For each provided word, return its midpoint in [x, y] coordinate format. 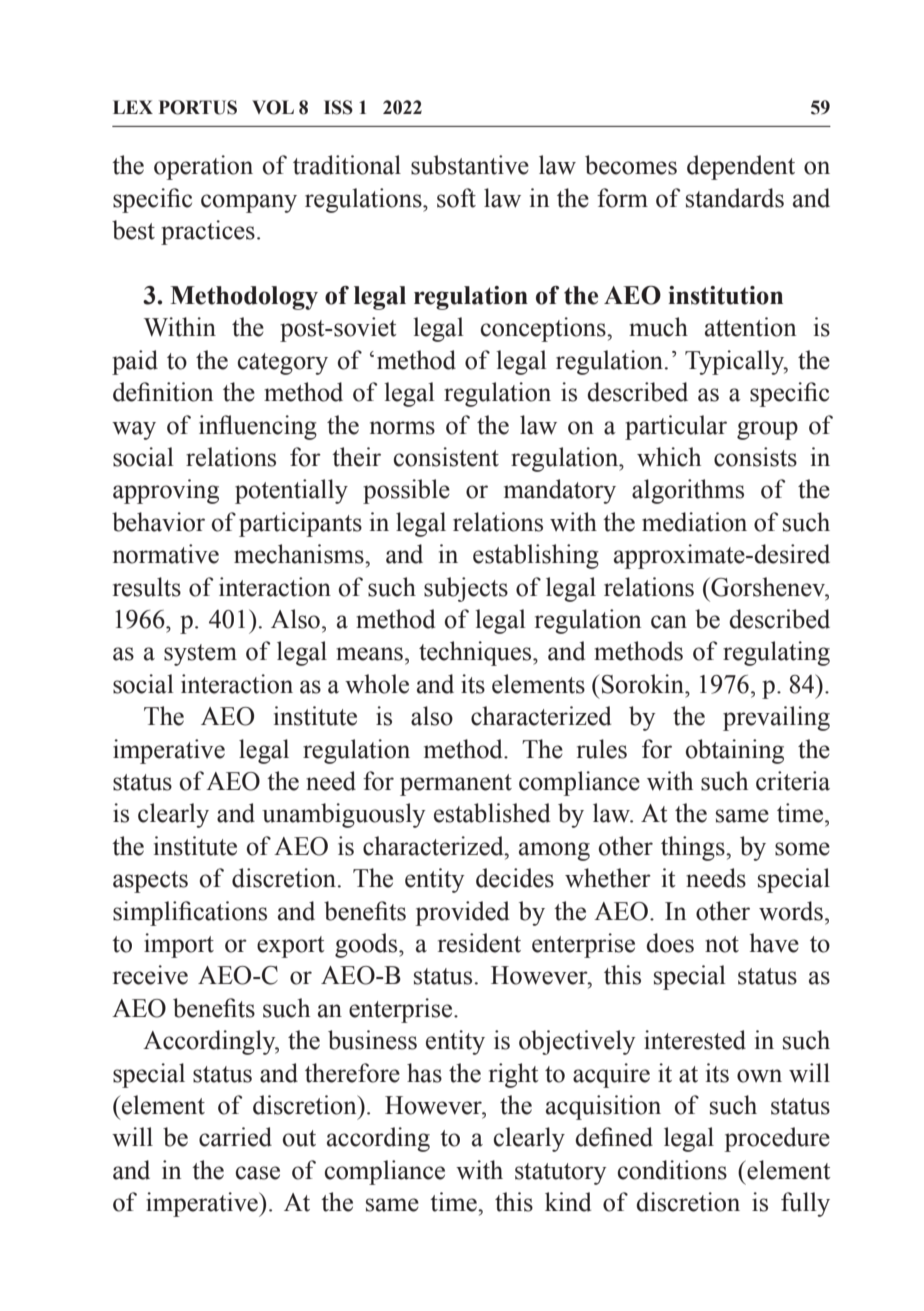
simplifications [190, 913]
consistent [446, 457]
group [767, 430]
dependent [741, 167]
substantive [470, 165]
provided [462, 913]
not [722, 944]
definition [163, 392]
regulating [776, 653]
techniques [476, 653]
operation [203, 167]
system [200, 655]
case [258, 1173]
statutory [561, 1174]
